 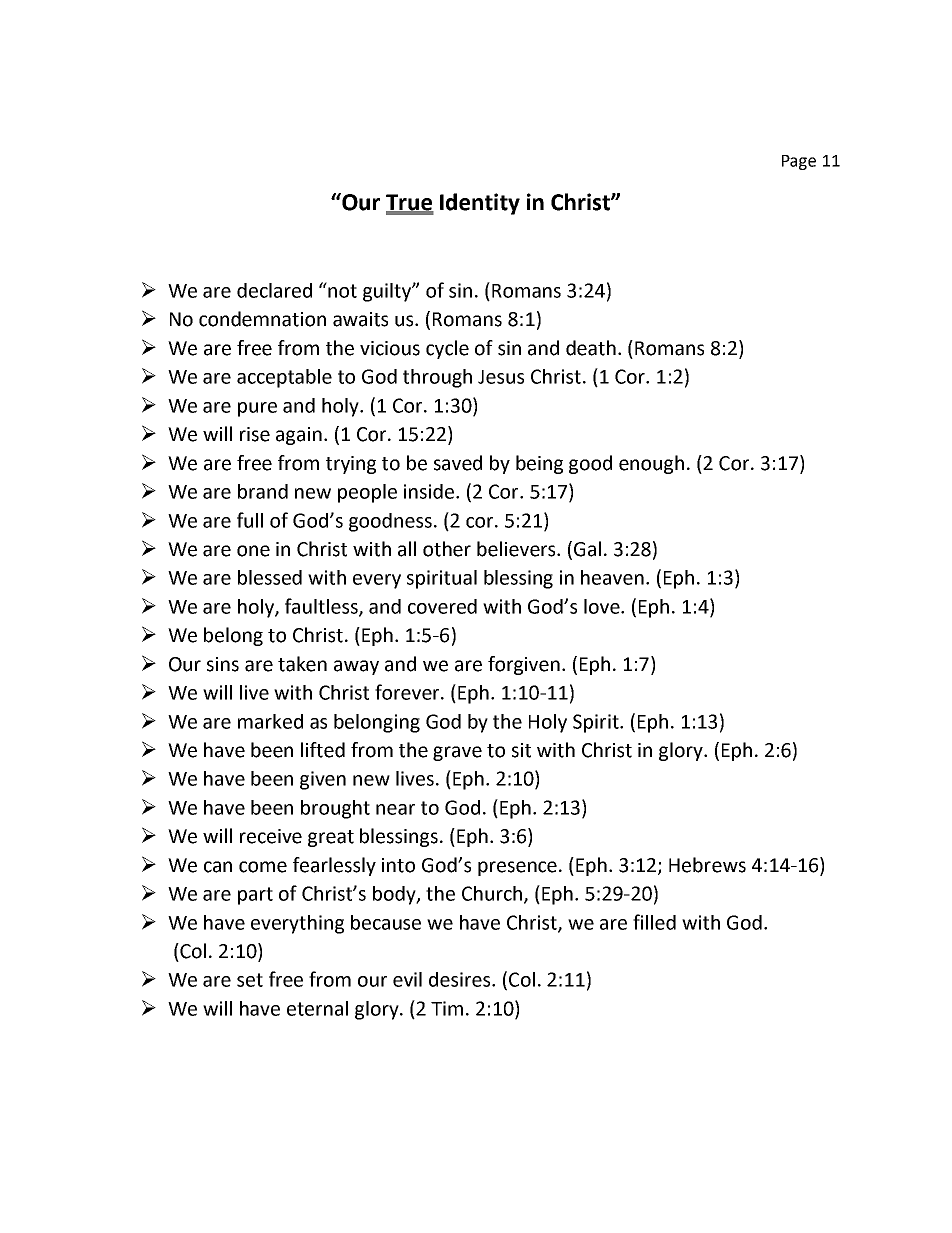 What do you see at coordinates (461, 979) in the screenshot?
I see `desires` at bounding box center [461, 979].
